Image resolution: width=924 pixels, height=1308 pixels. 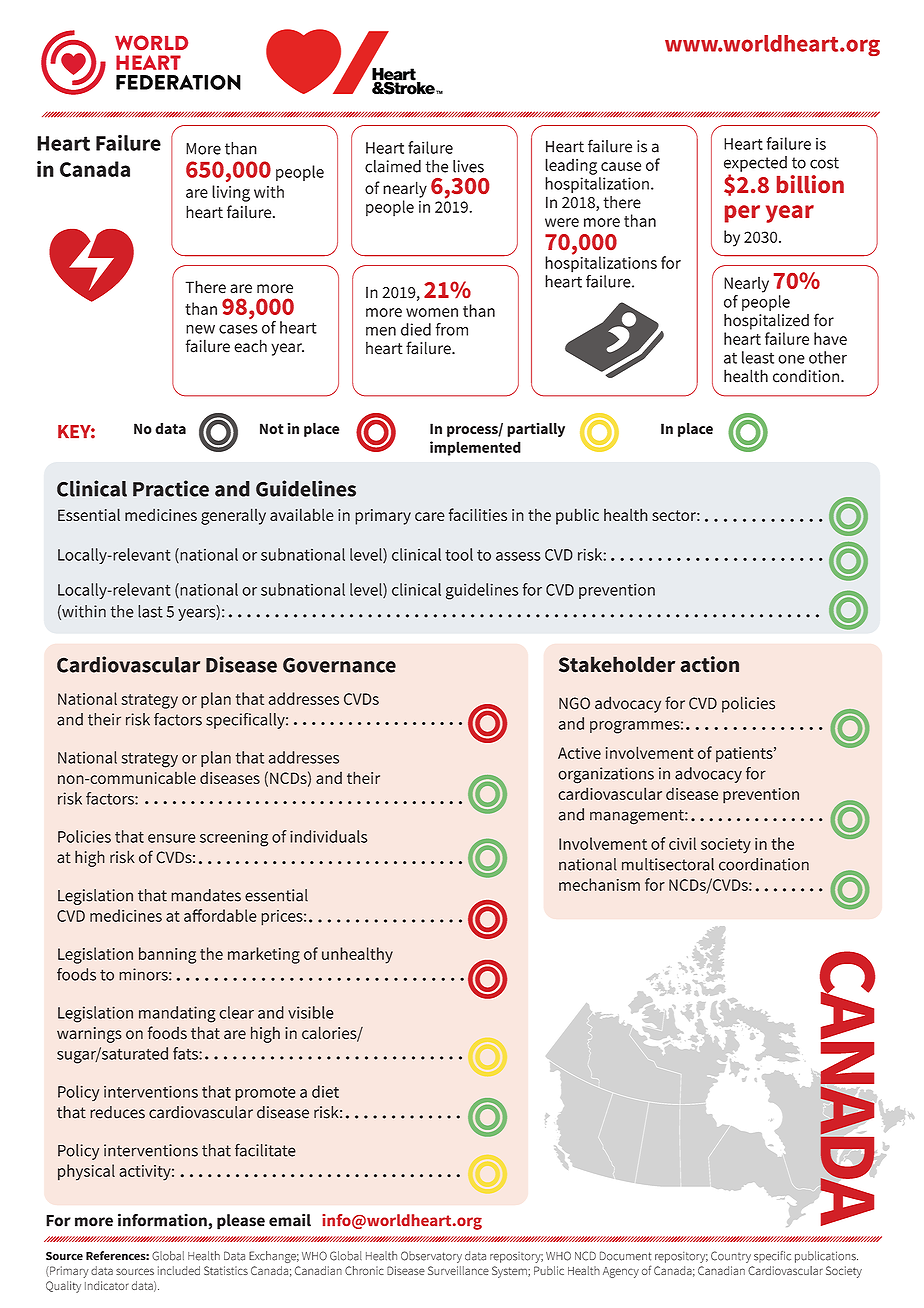 I want to click on NGO, so click(x=574, y=703).
